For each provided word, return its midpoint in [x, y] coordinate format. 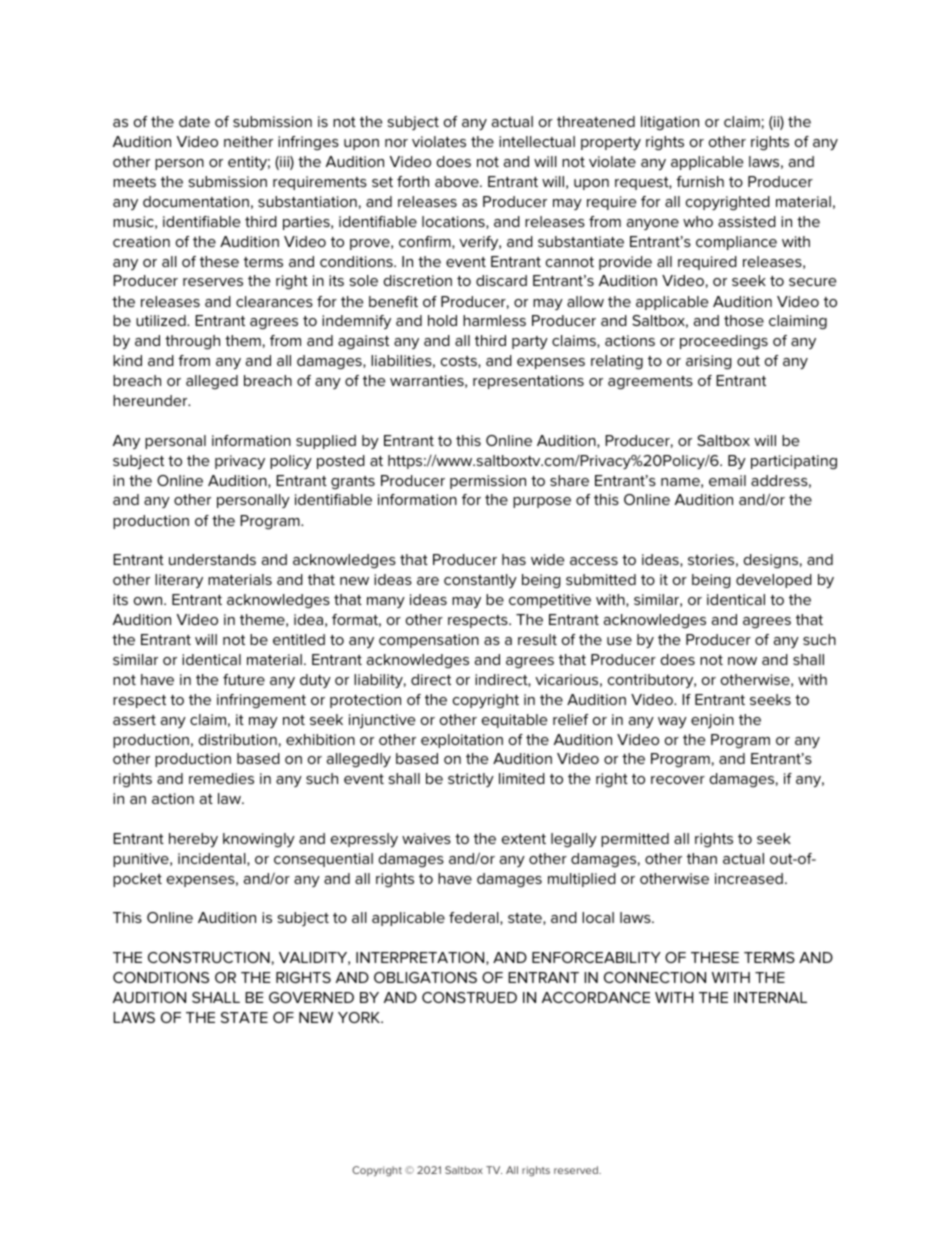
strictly [471, 780]
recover [678, 780]
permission [488, 482]
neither [248, 141]
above [458, 181]
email [727, 480]
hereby [193, 840]
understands [212, 559]
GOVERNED [311, 997]
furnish [700, 181]
